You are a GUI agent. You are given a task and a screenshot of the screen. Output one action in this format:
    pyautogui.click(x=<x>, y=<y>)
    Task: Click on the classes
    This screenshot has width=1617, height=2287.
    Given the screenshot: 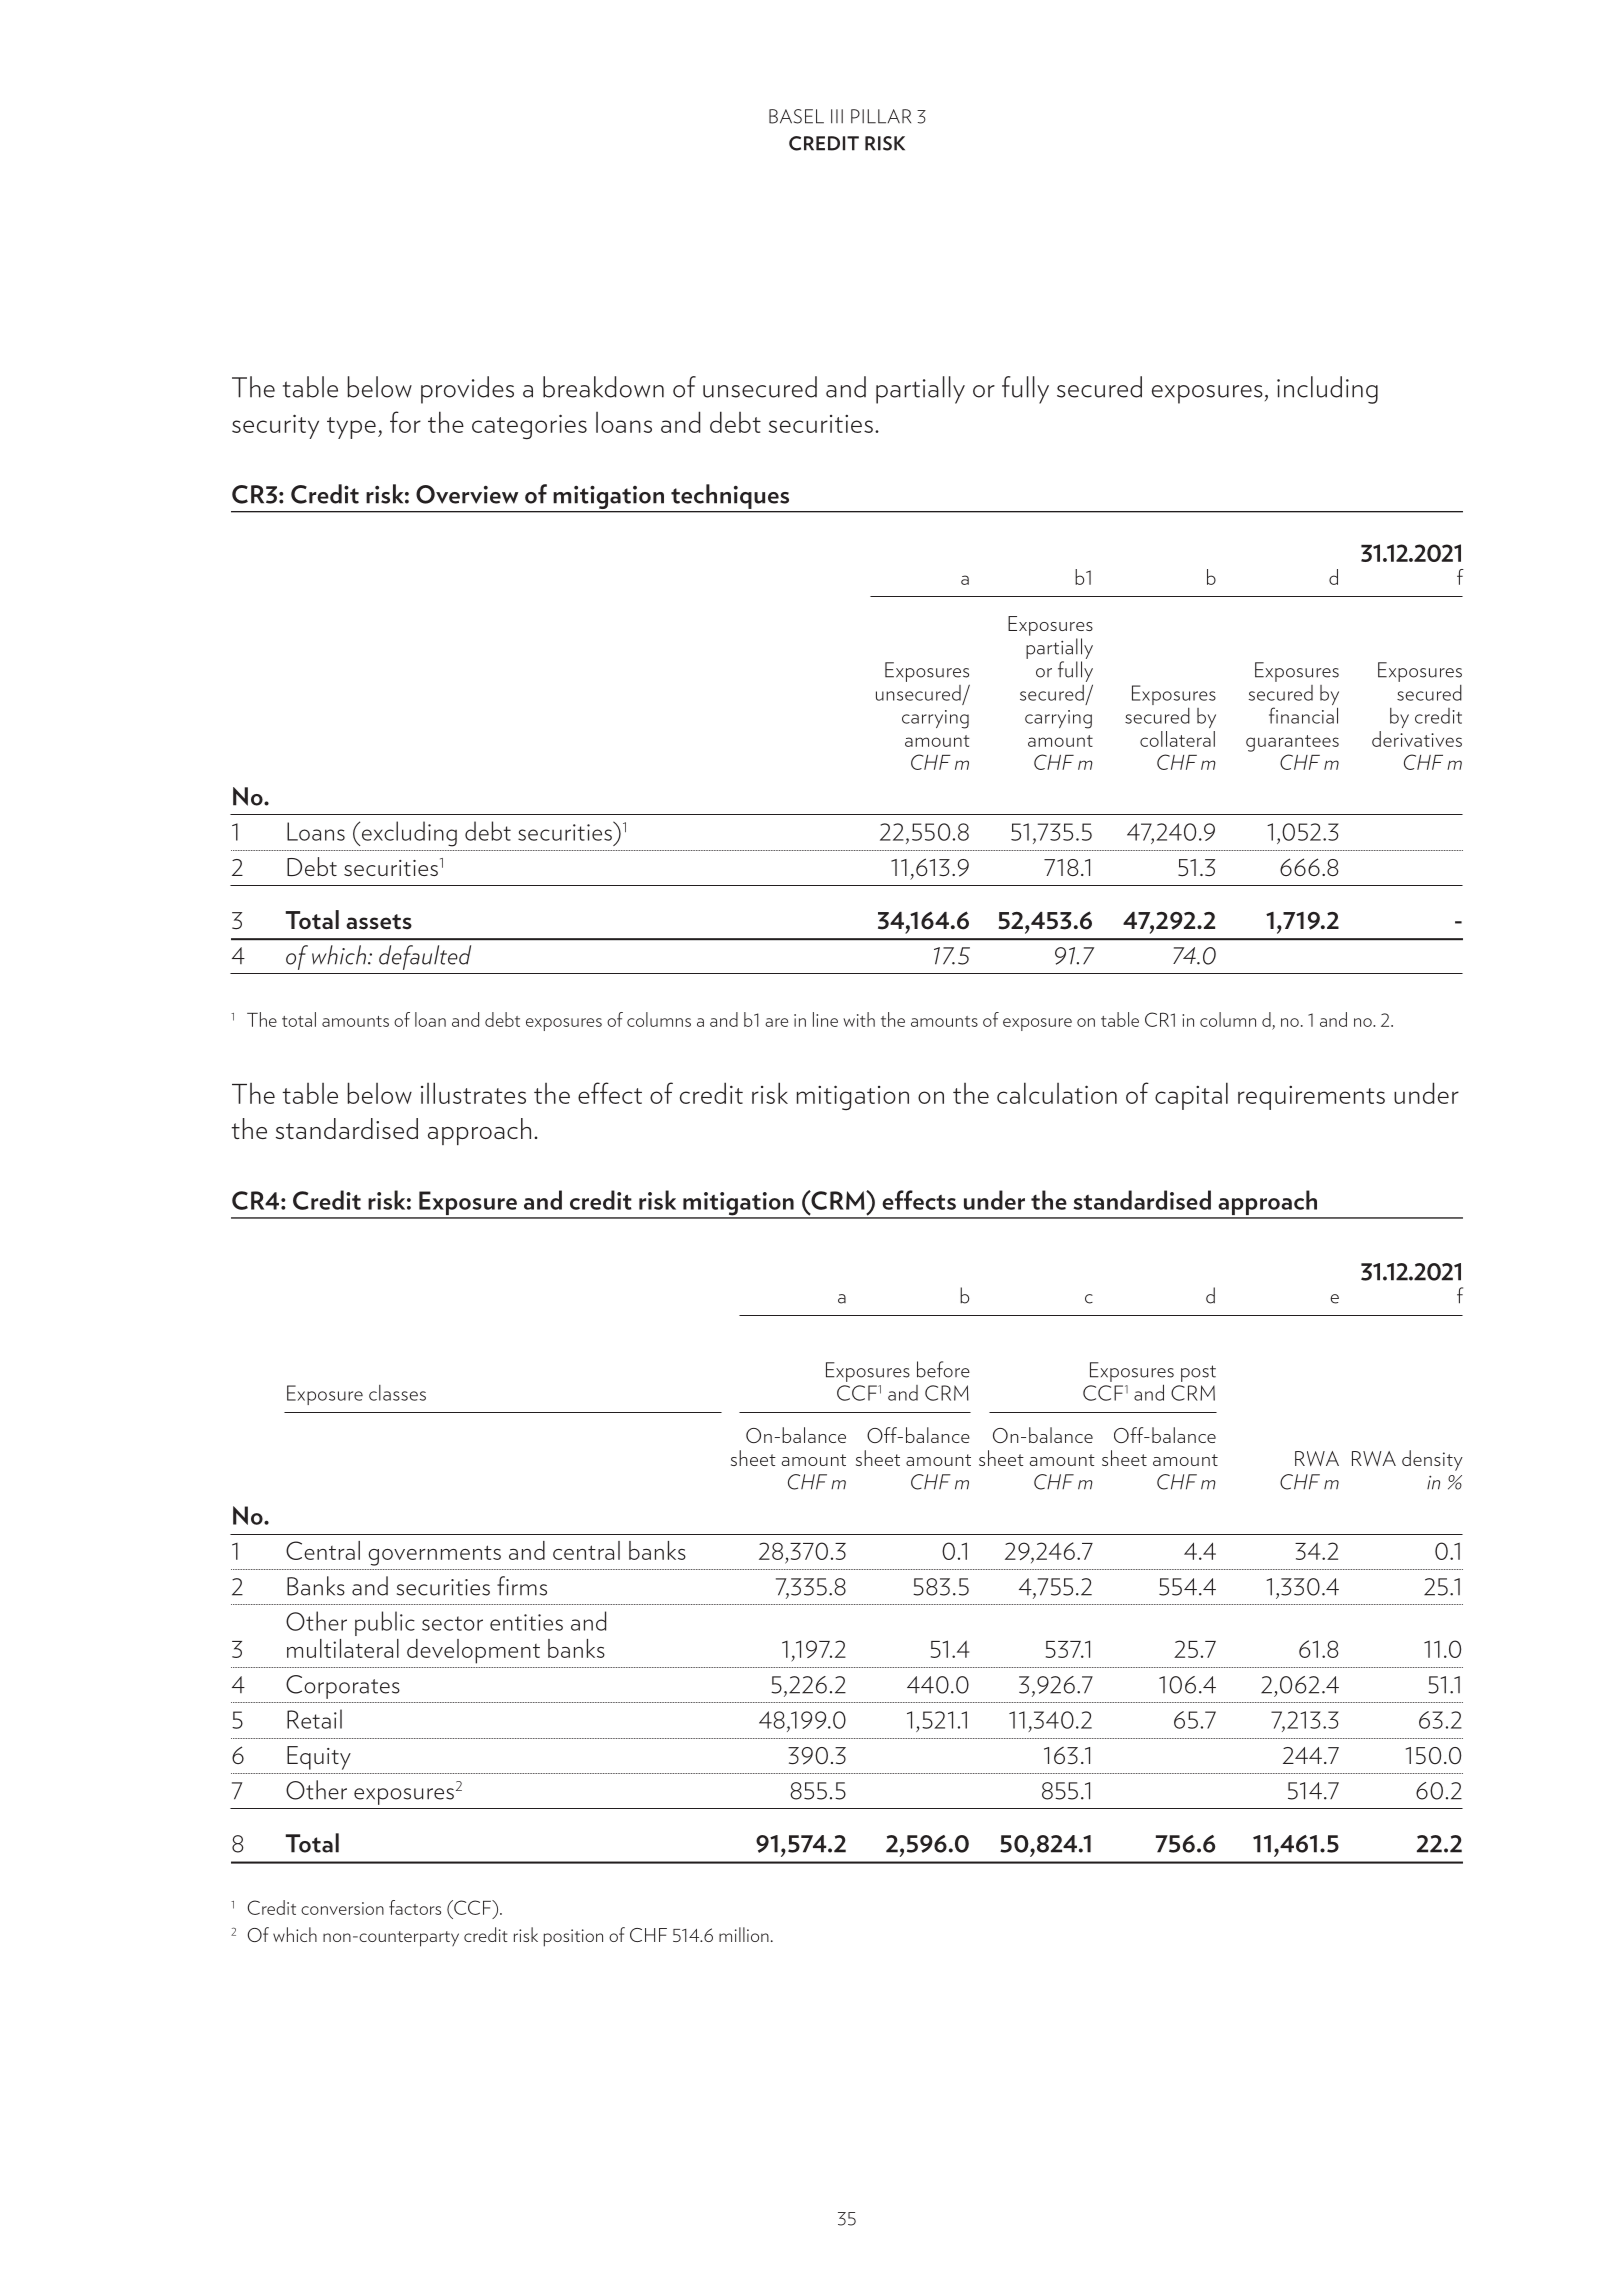 What is the action you would take?
    pyautogui.click(x=397, y=1393)
